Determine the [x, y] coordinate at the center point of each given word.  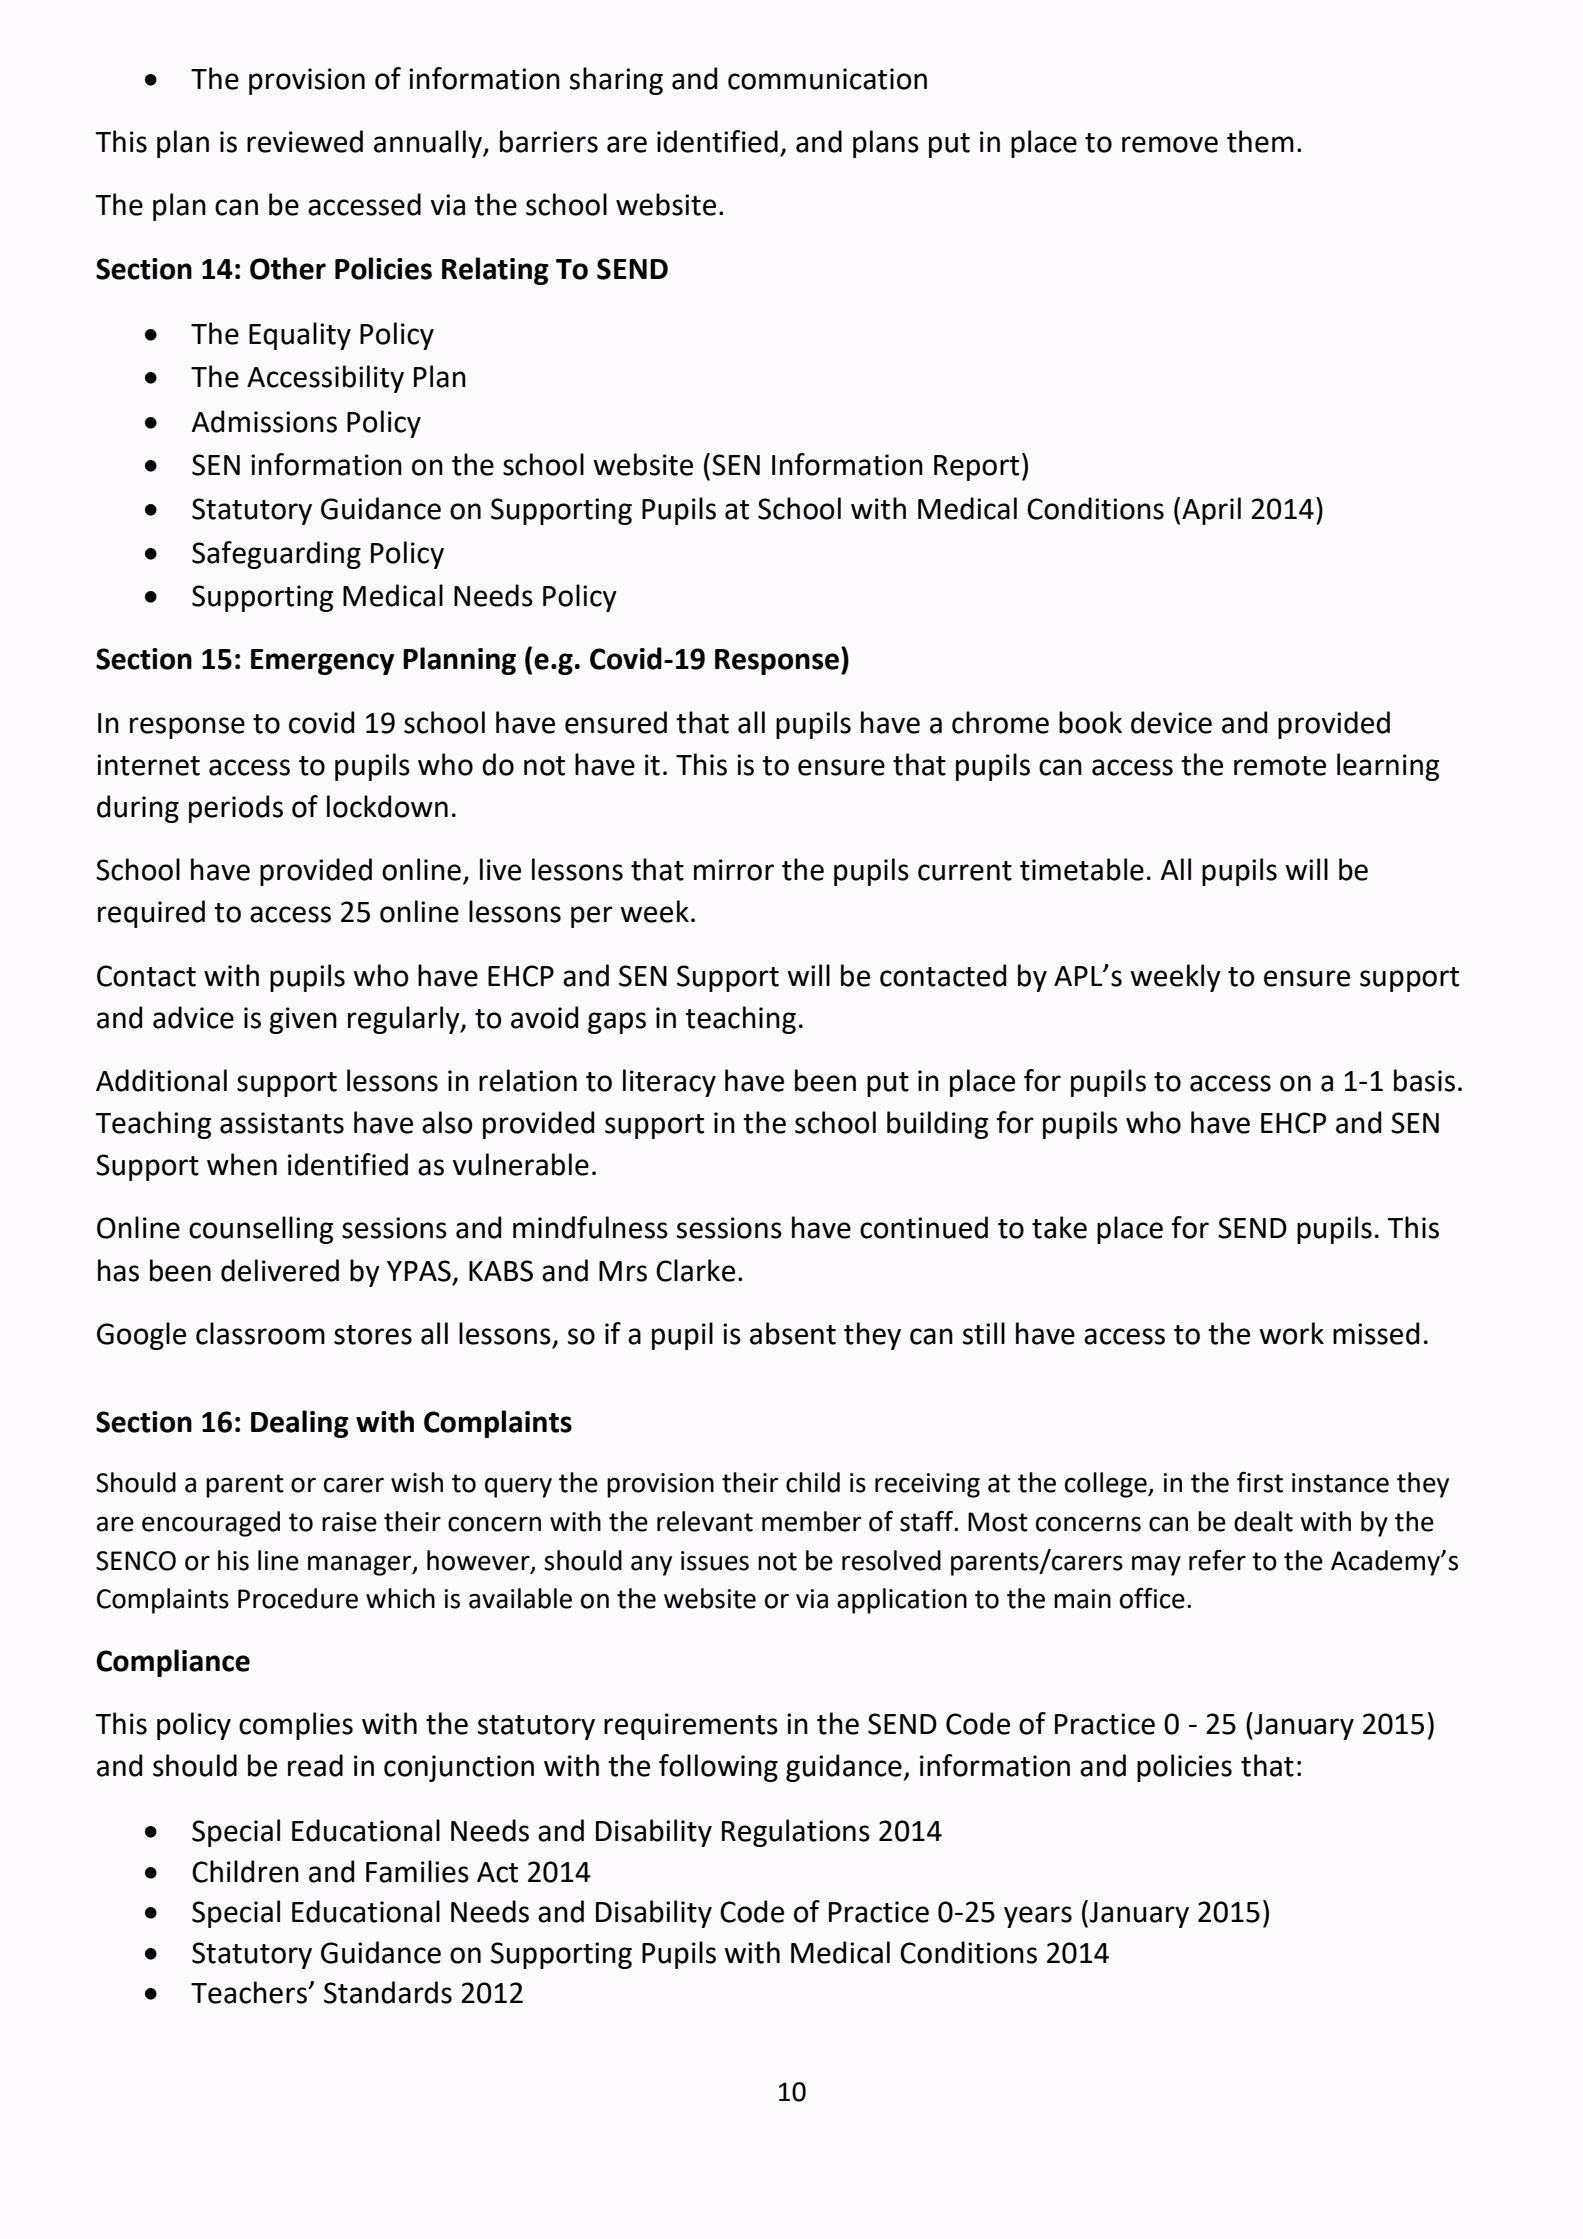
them [1260, 141]
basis [1424, 1080]
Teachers [250, 1992]
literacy [669, 1083]
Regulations [796, 1833]
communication [827, 79]
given [303, 1020]
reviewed [305, 141]
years [1038, 1917]
